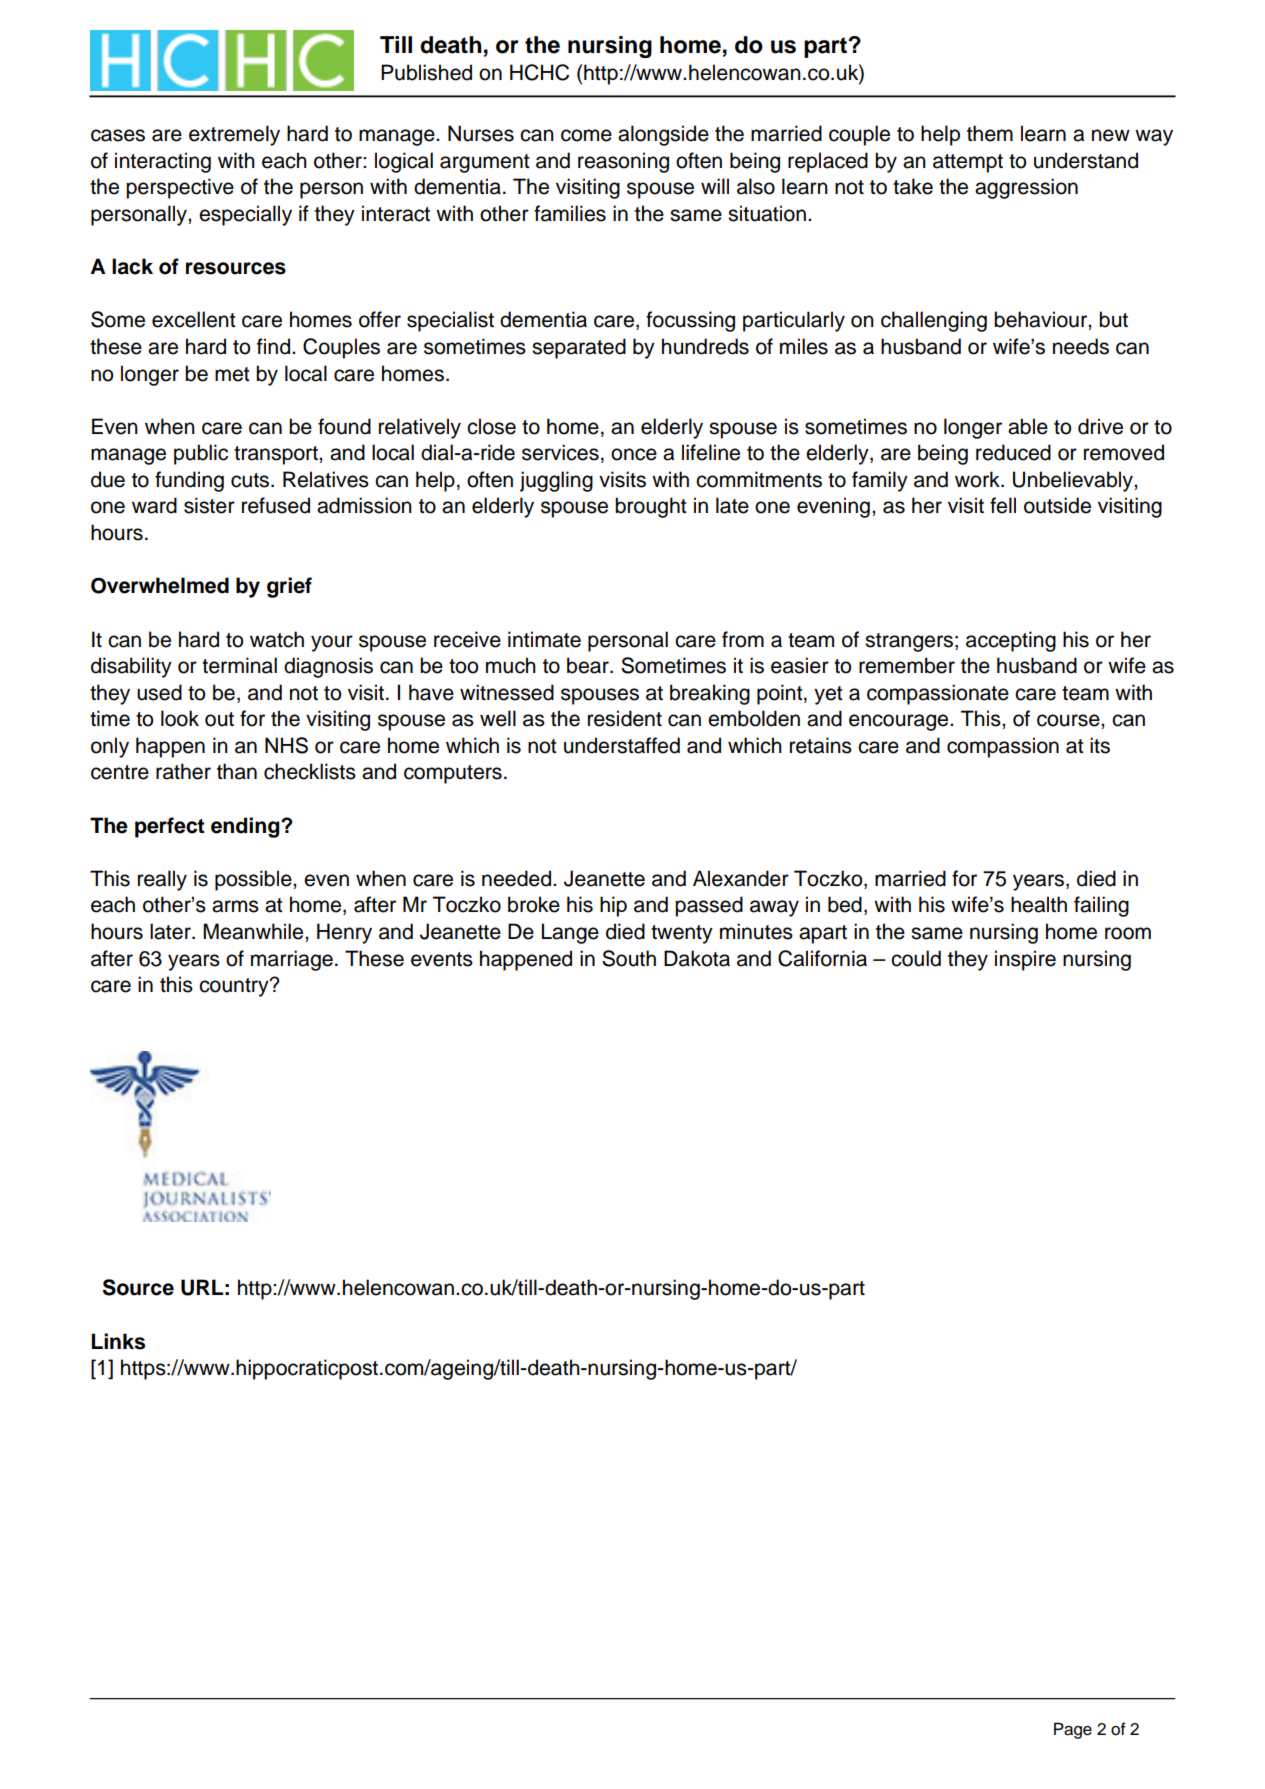 The height and width of the screenshot is (1789, 1265). Describe the element at coordinates (118, 1341) in the screenshot. I see `Links` at that location.
